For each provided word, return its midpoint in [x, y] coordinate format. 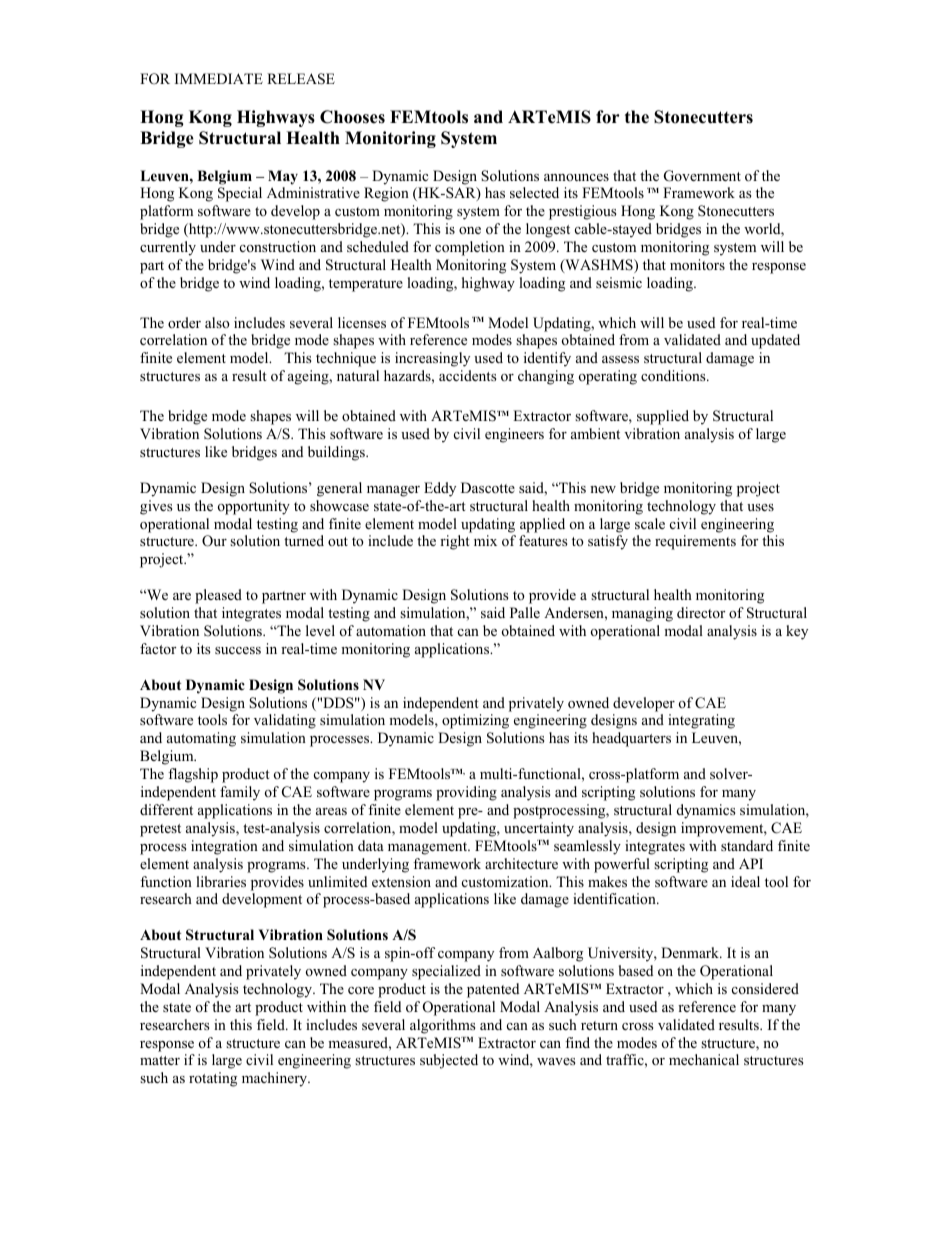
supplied [663, 417]
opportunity [254, 507]
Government [702, 176]
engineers [514, 435]
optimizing [475, 721]
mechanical [704, 1059]
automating [201, 739]
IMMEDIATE [219, 78]
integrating [701, 721]
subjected [449, 1061]
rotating [213, 1079]
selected [534, 192]
